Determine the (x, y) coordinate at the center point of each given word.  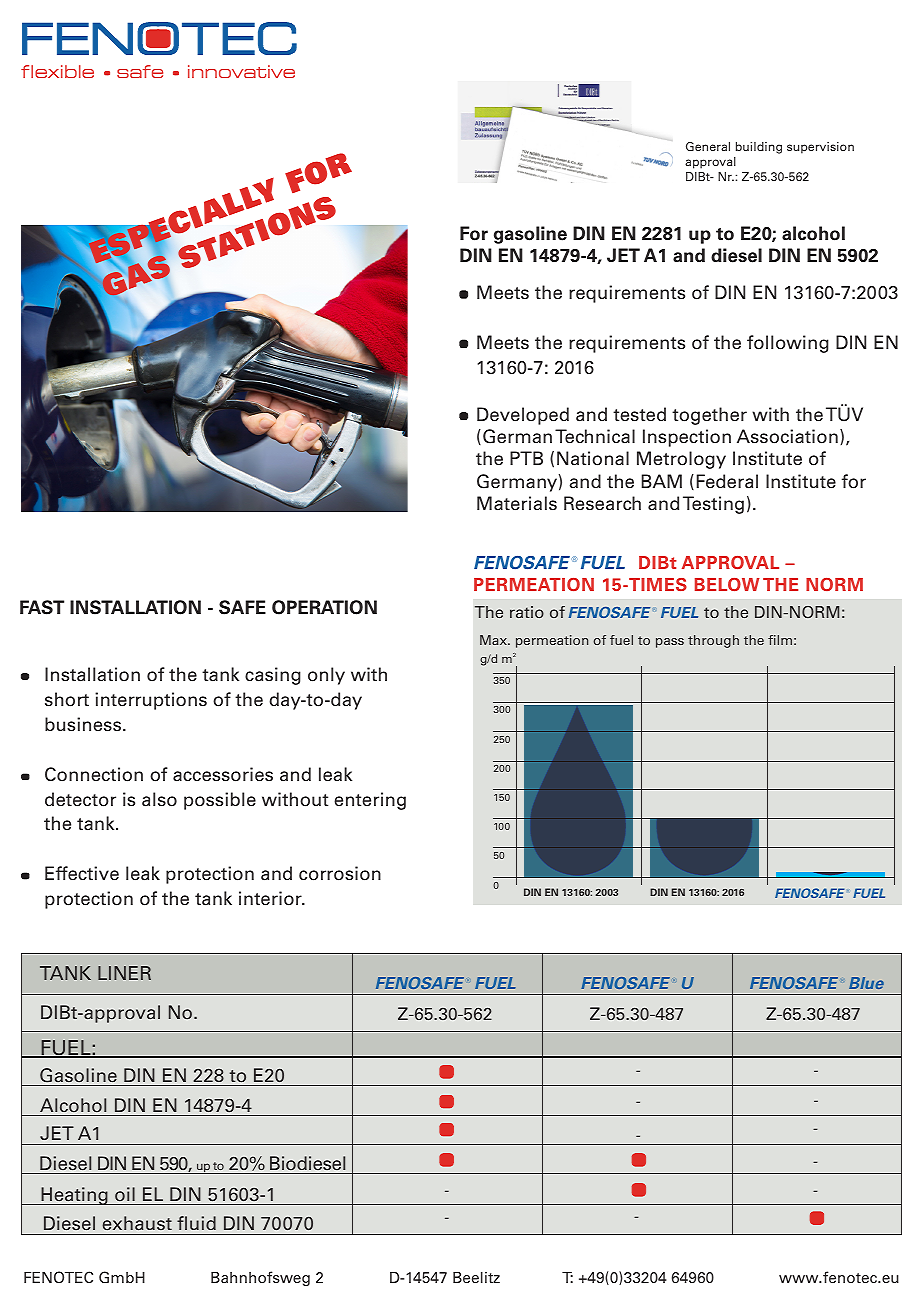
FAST (42, 607)
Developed (523, 416)
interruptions (151, 701)
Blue (866, 983)
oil (125, 1194)
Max (494, 640)
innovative (241, 71)
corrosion (340, 873)
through (713, 641)
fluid (196, 1223)
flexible (57, 71)
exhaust (137, 1223)
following (788, 344)
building (759, 148)
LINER (124, 973)
